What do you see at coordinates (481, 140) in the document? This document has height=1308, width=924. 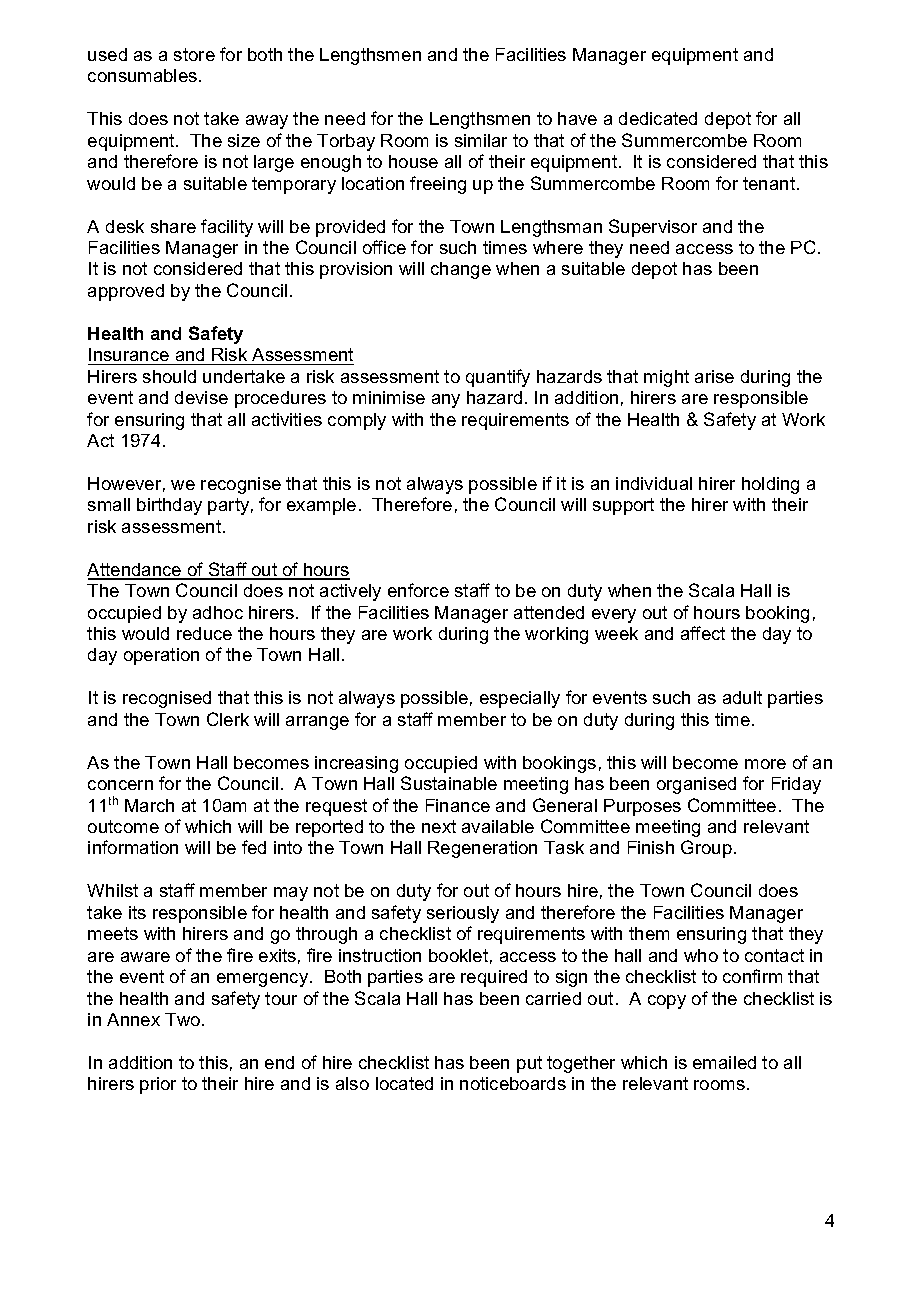 I see `similar` at bounding box center [481, 140].
